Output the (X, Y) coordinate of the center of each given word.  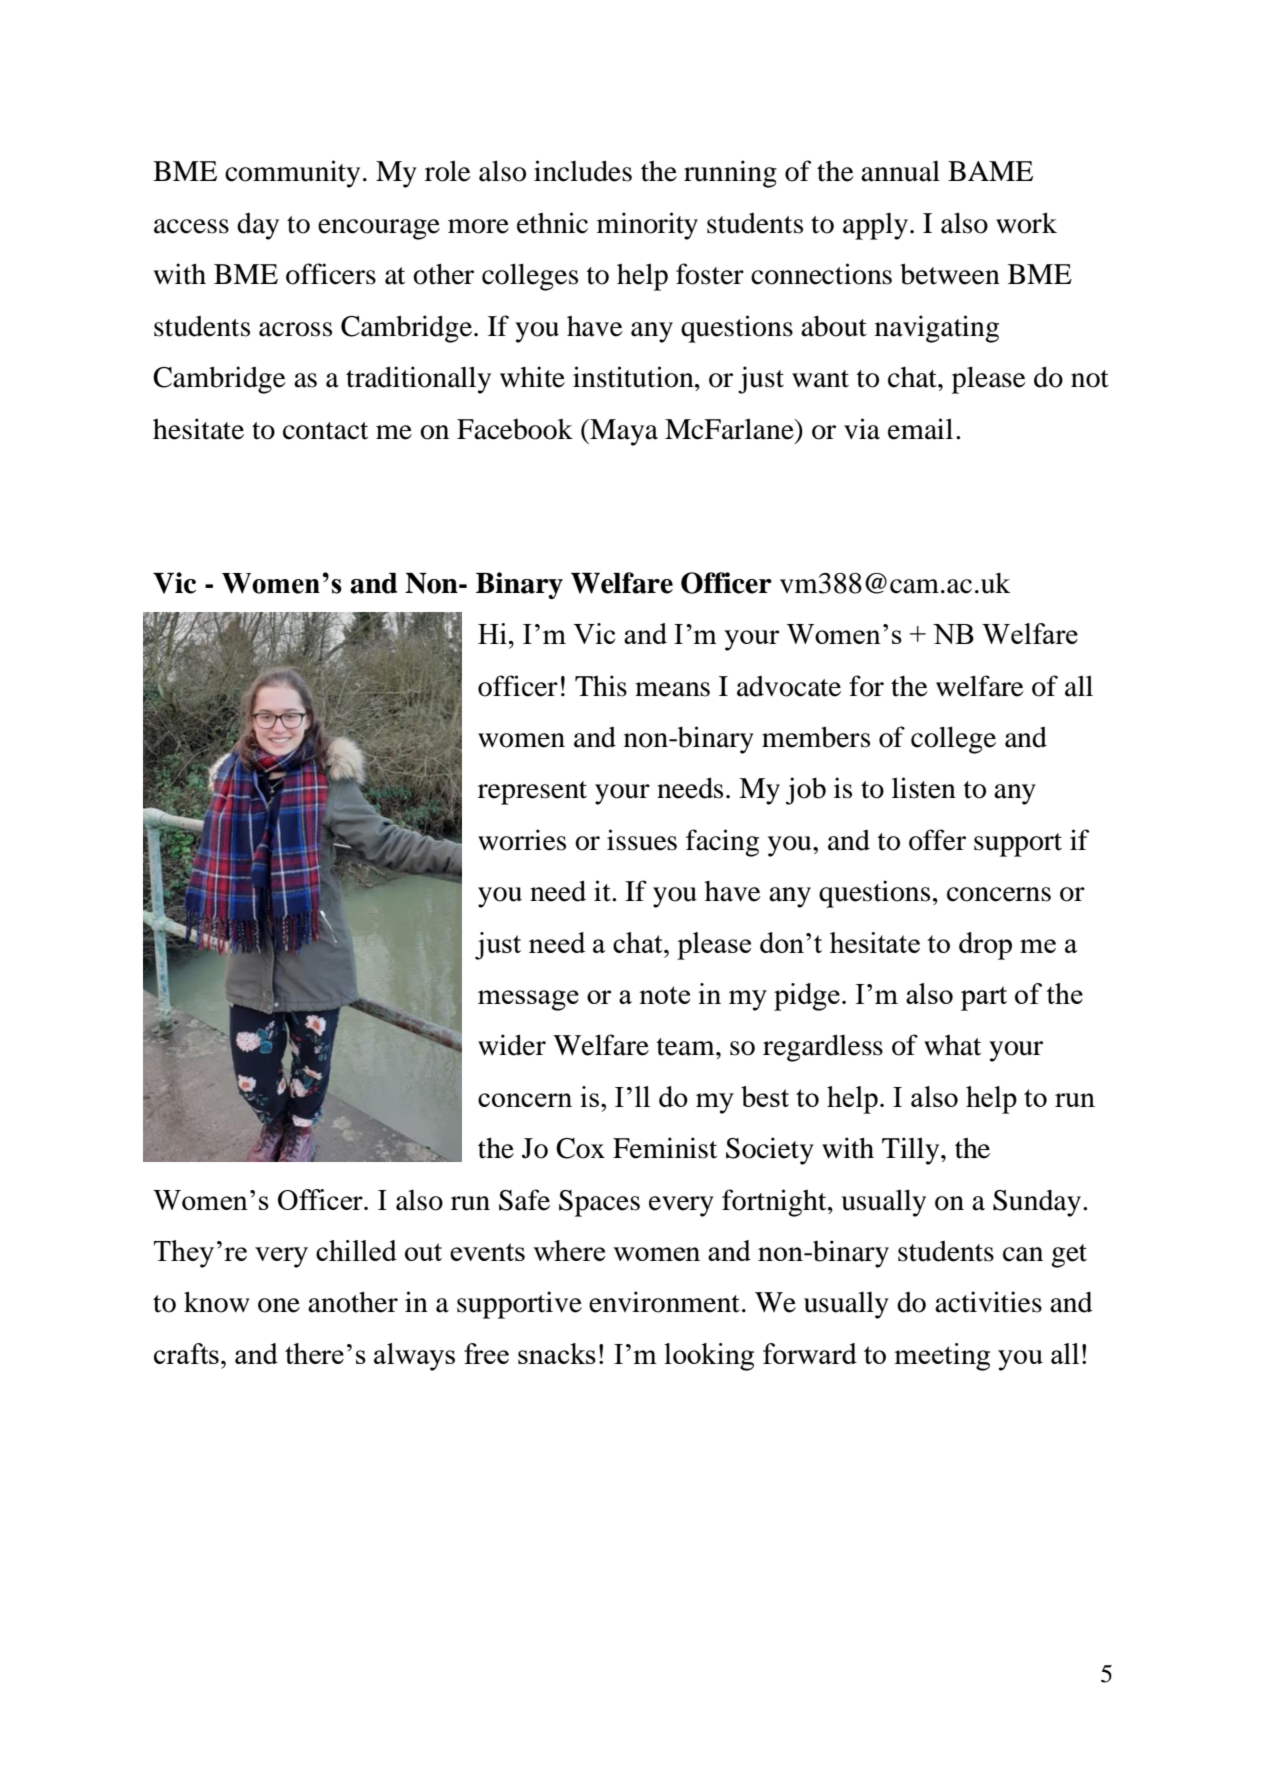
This (601, 686)
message (528, 1000)
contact (325, 431)
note (664, 995)
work (1026, 223)
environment (664, 1302)
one (279, 1305)
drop (985, 946)
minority (647, 226)
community (292, 174)
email (920, 429)
